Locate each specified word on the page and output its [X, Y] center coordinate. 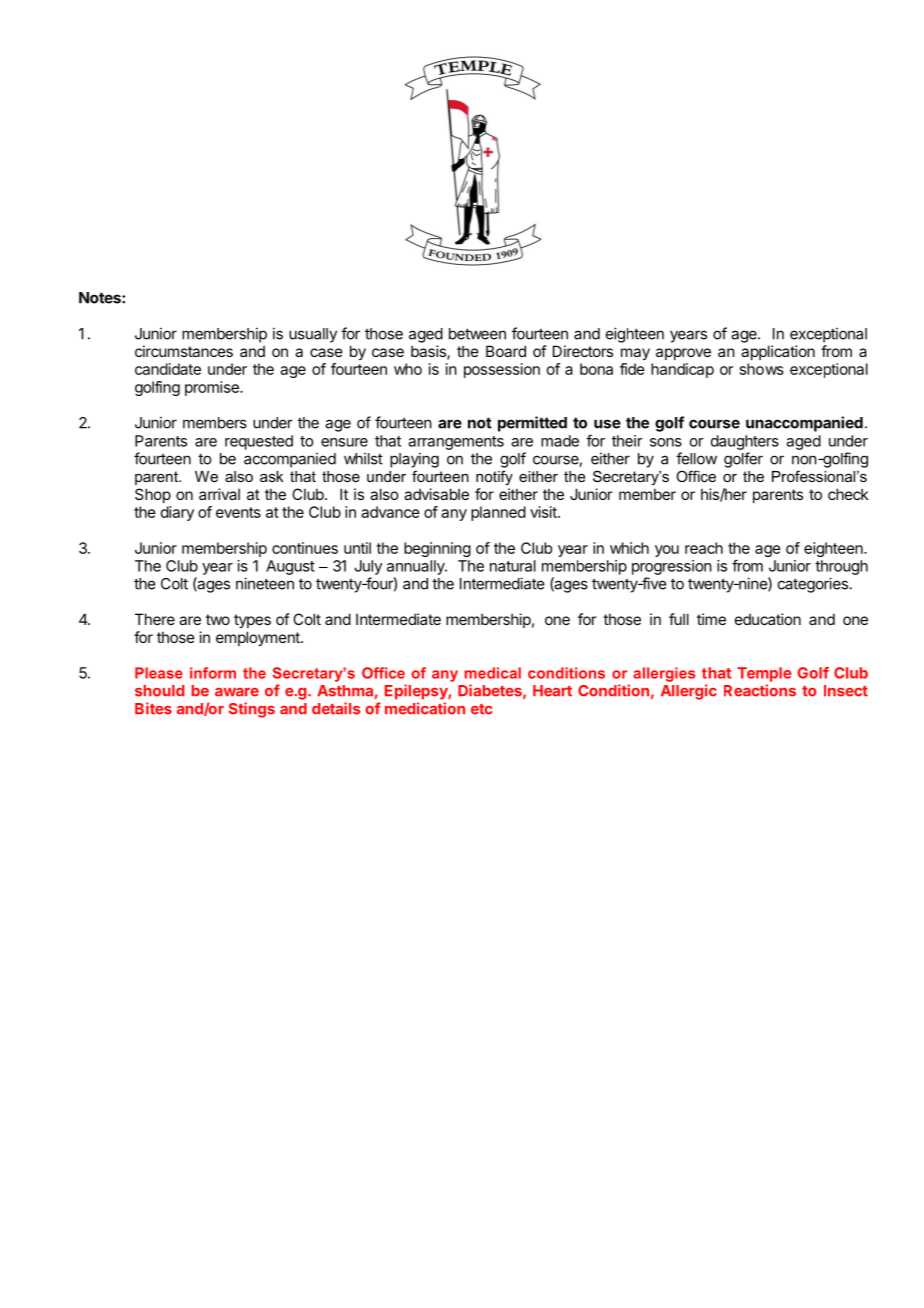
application [778, 352]
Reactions [760, 690]
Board [506, 351]
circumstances [184, 351]
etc [481, 709]
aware [237, 692]
